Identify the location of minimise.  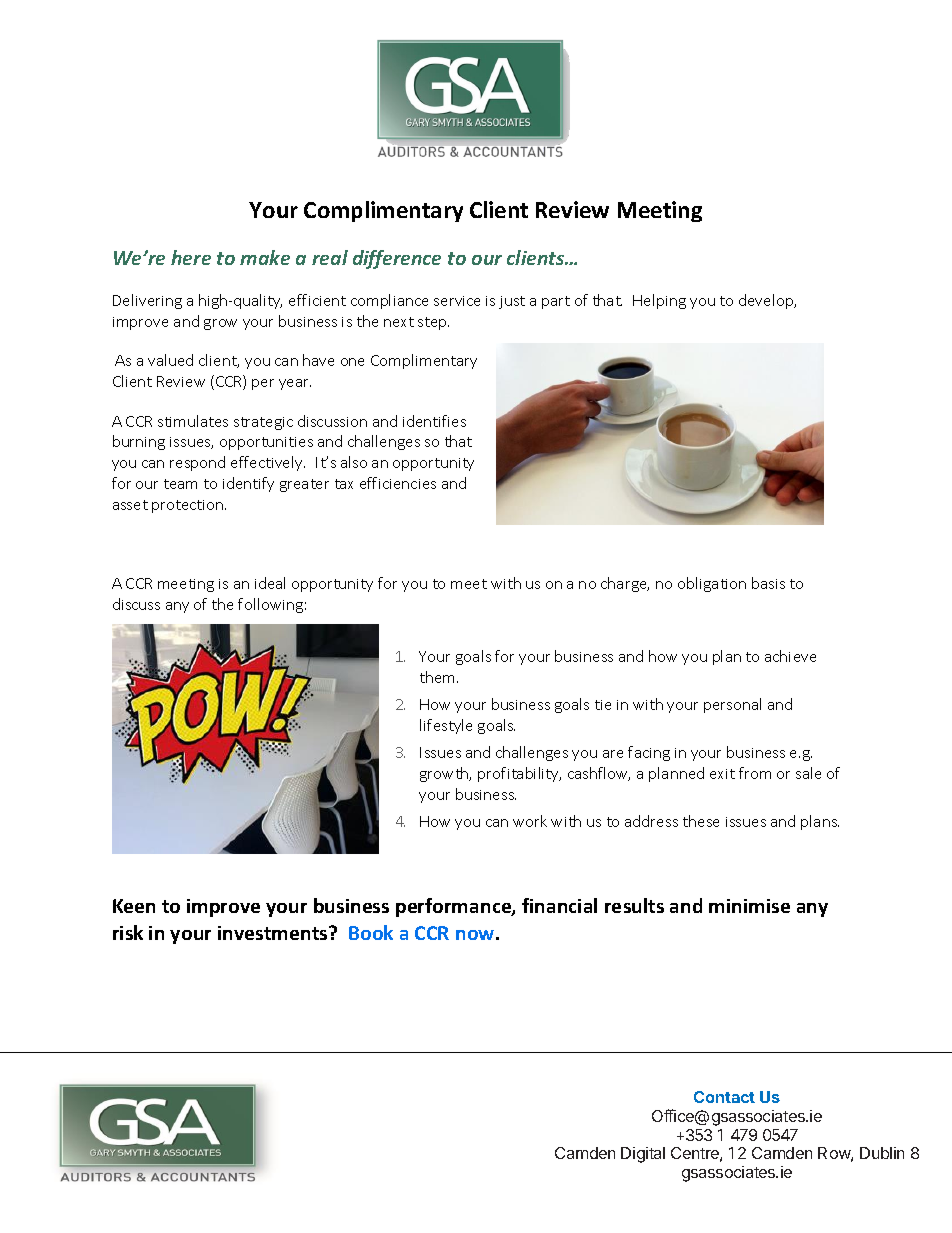
(749, 906).
